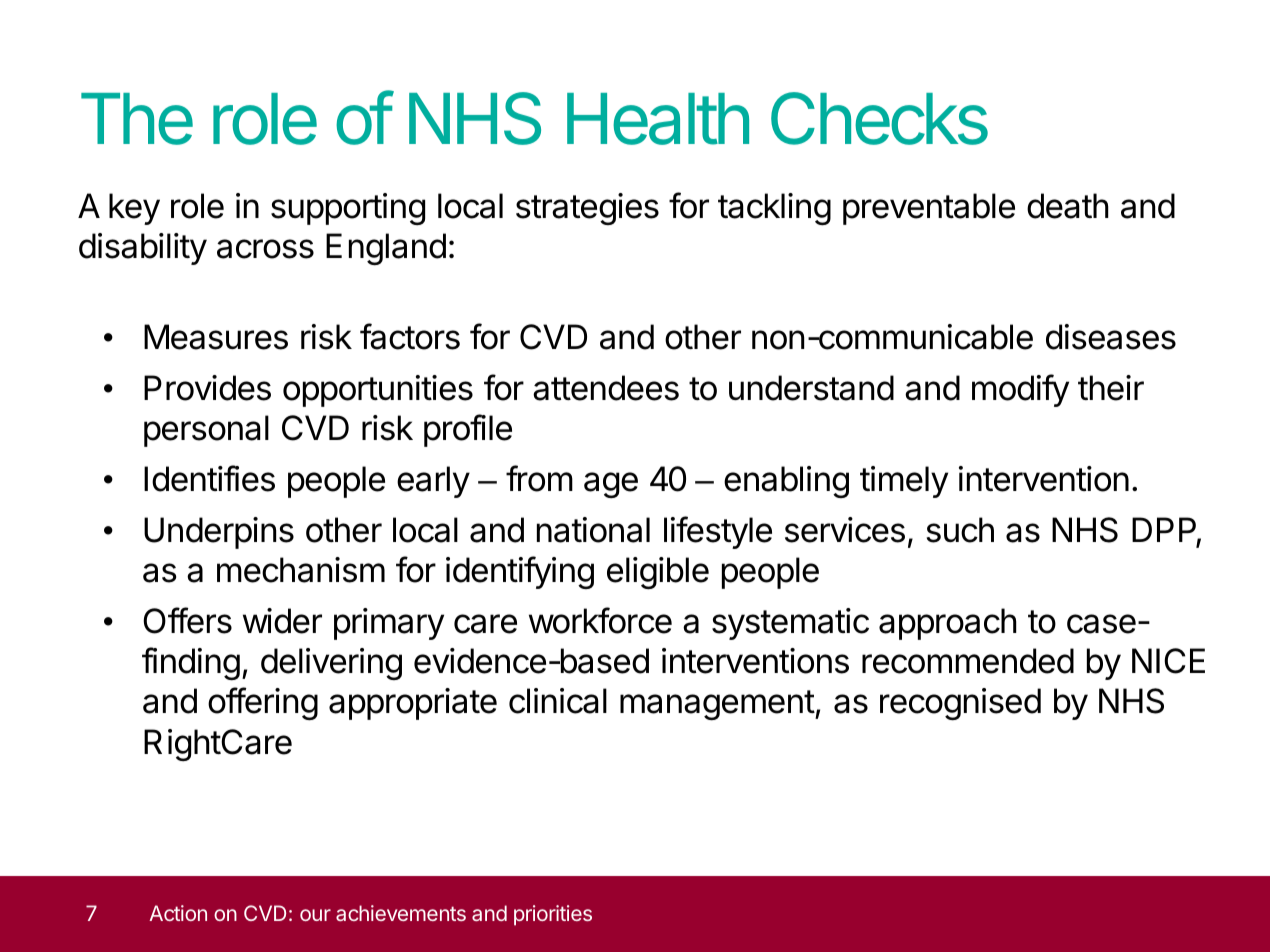  I want to click on mechanism, so click(301, 570).
